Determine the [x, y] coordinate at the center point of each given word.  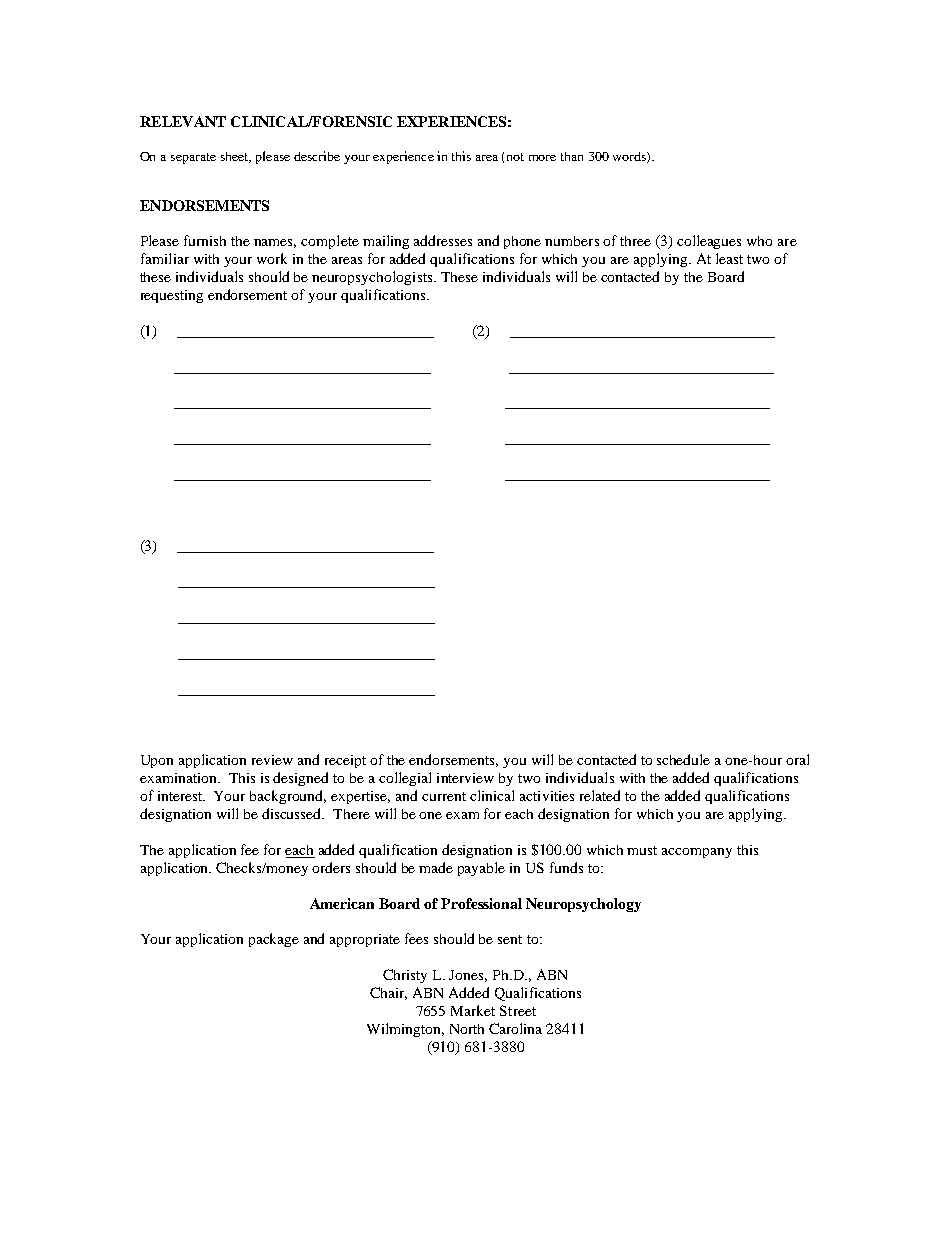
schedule [683, 759]
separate [193, 158]
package [274, 940]
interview [465, 778]
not [515, 157]
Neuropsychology [583, 905]
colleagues [709, 242]
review [272, 760]
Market [473, 1010]
